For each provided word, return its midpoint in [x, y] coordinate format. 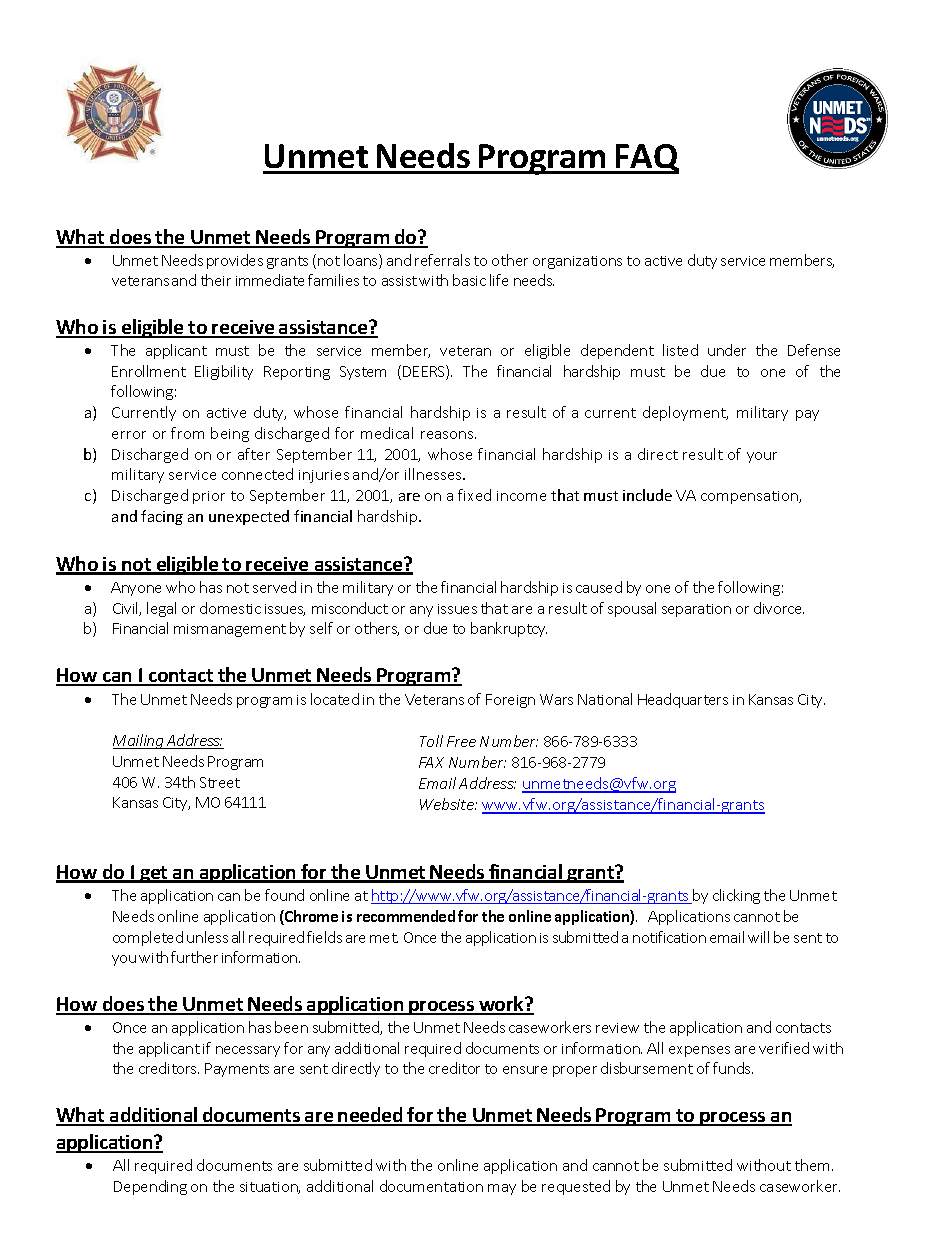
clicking [736, 896]
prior [209, 497]
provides [235, 261]
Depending [150, 1187]
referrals [442, 260]
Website [448, 804]
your [762, 457]
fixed [474, 495]
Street [220, 782]
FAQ [646, 159]
